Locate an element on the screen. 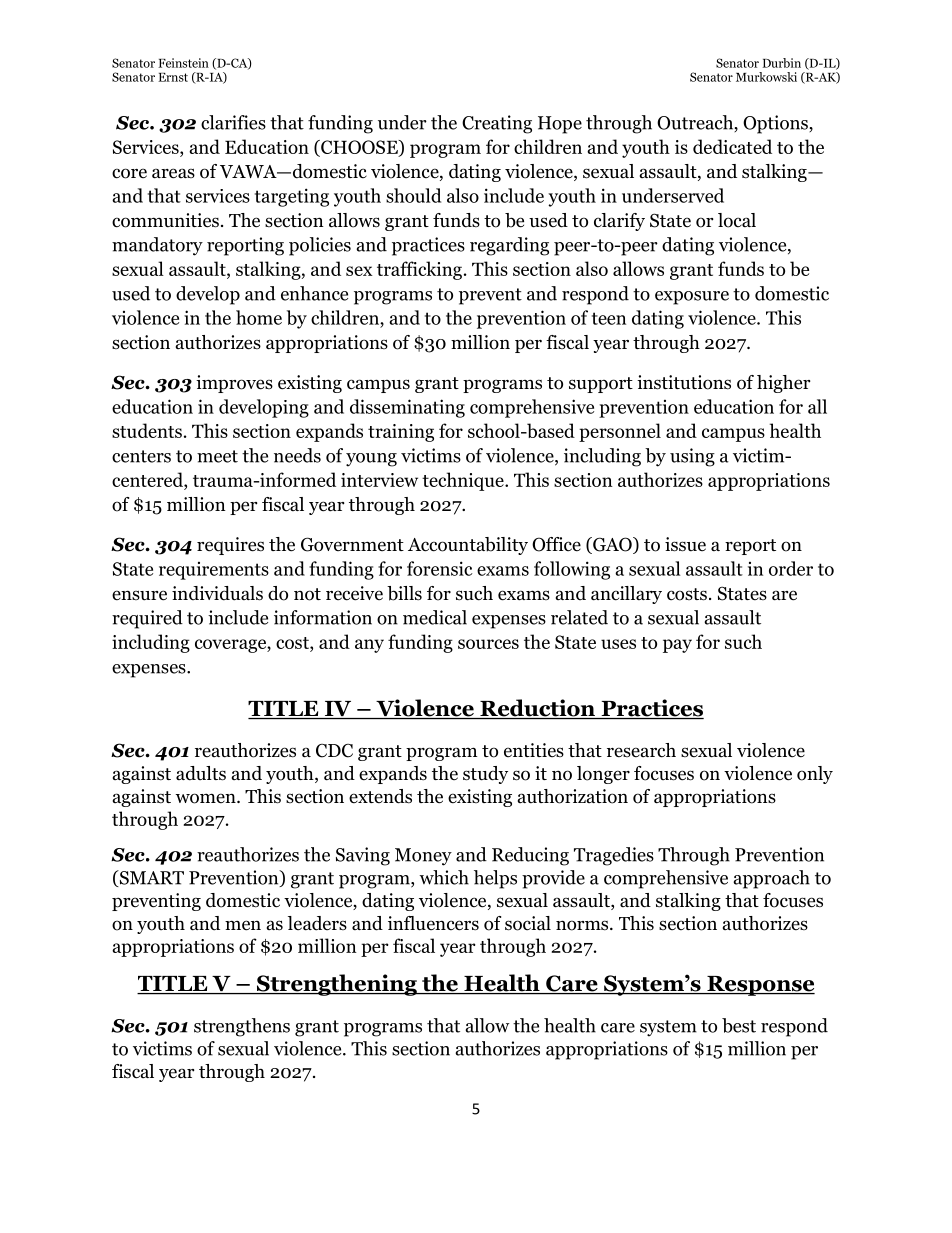 The width and height of the screenshot is (952, 1233). disseminating is located at coordinates (407, 408).
